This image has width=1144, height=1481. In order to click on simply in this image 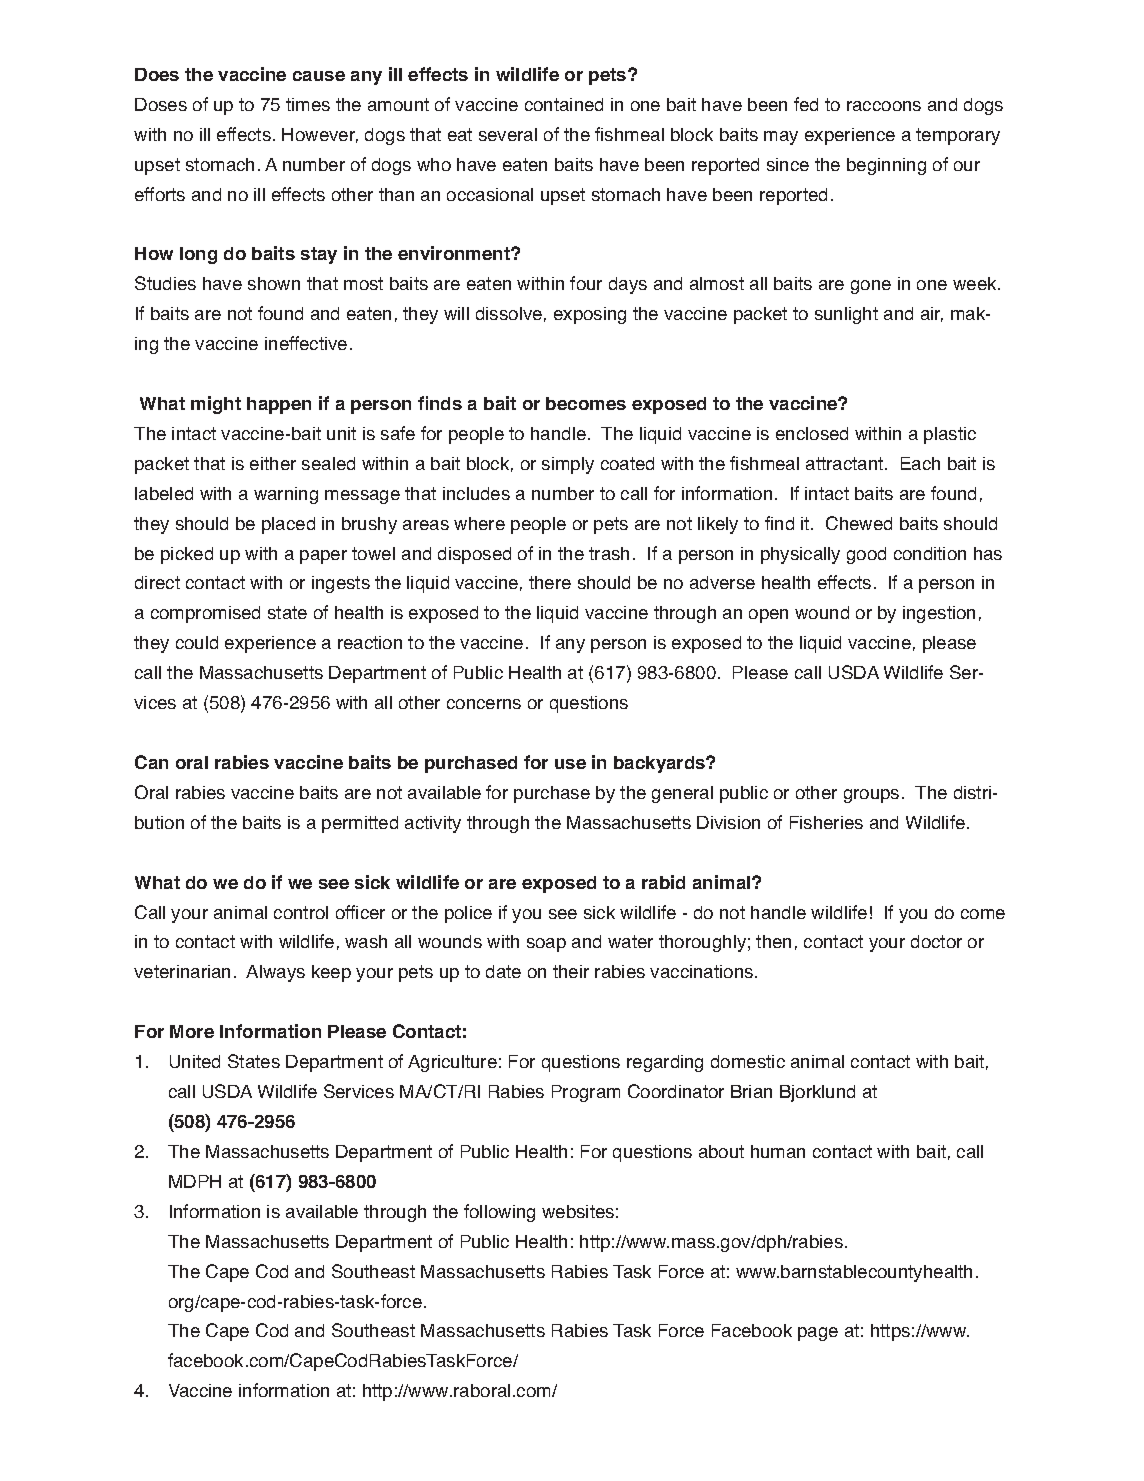, I will do `click(568, 465)`.
